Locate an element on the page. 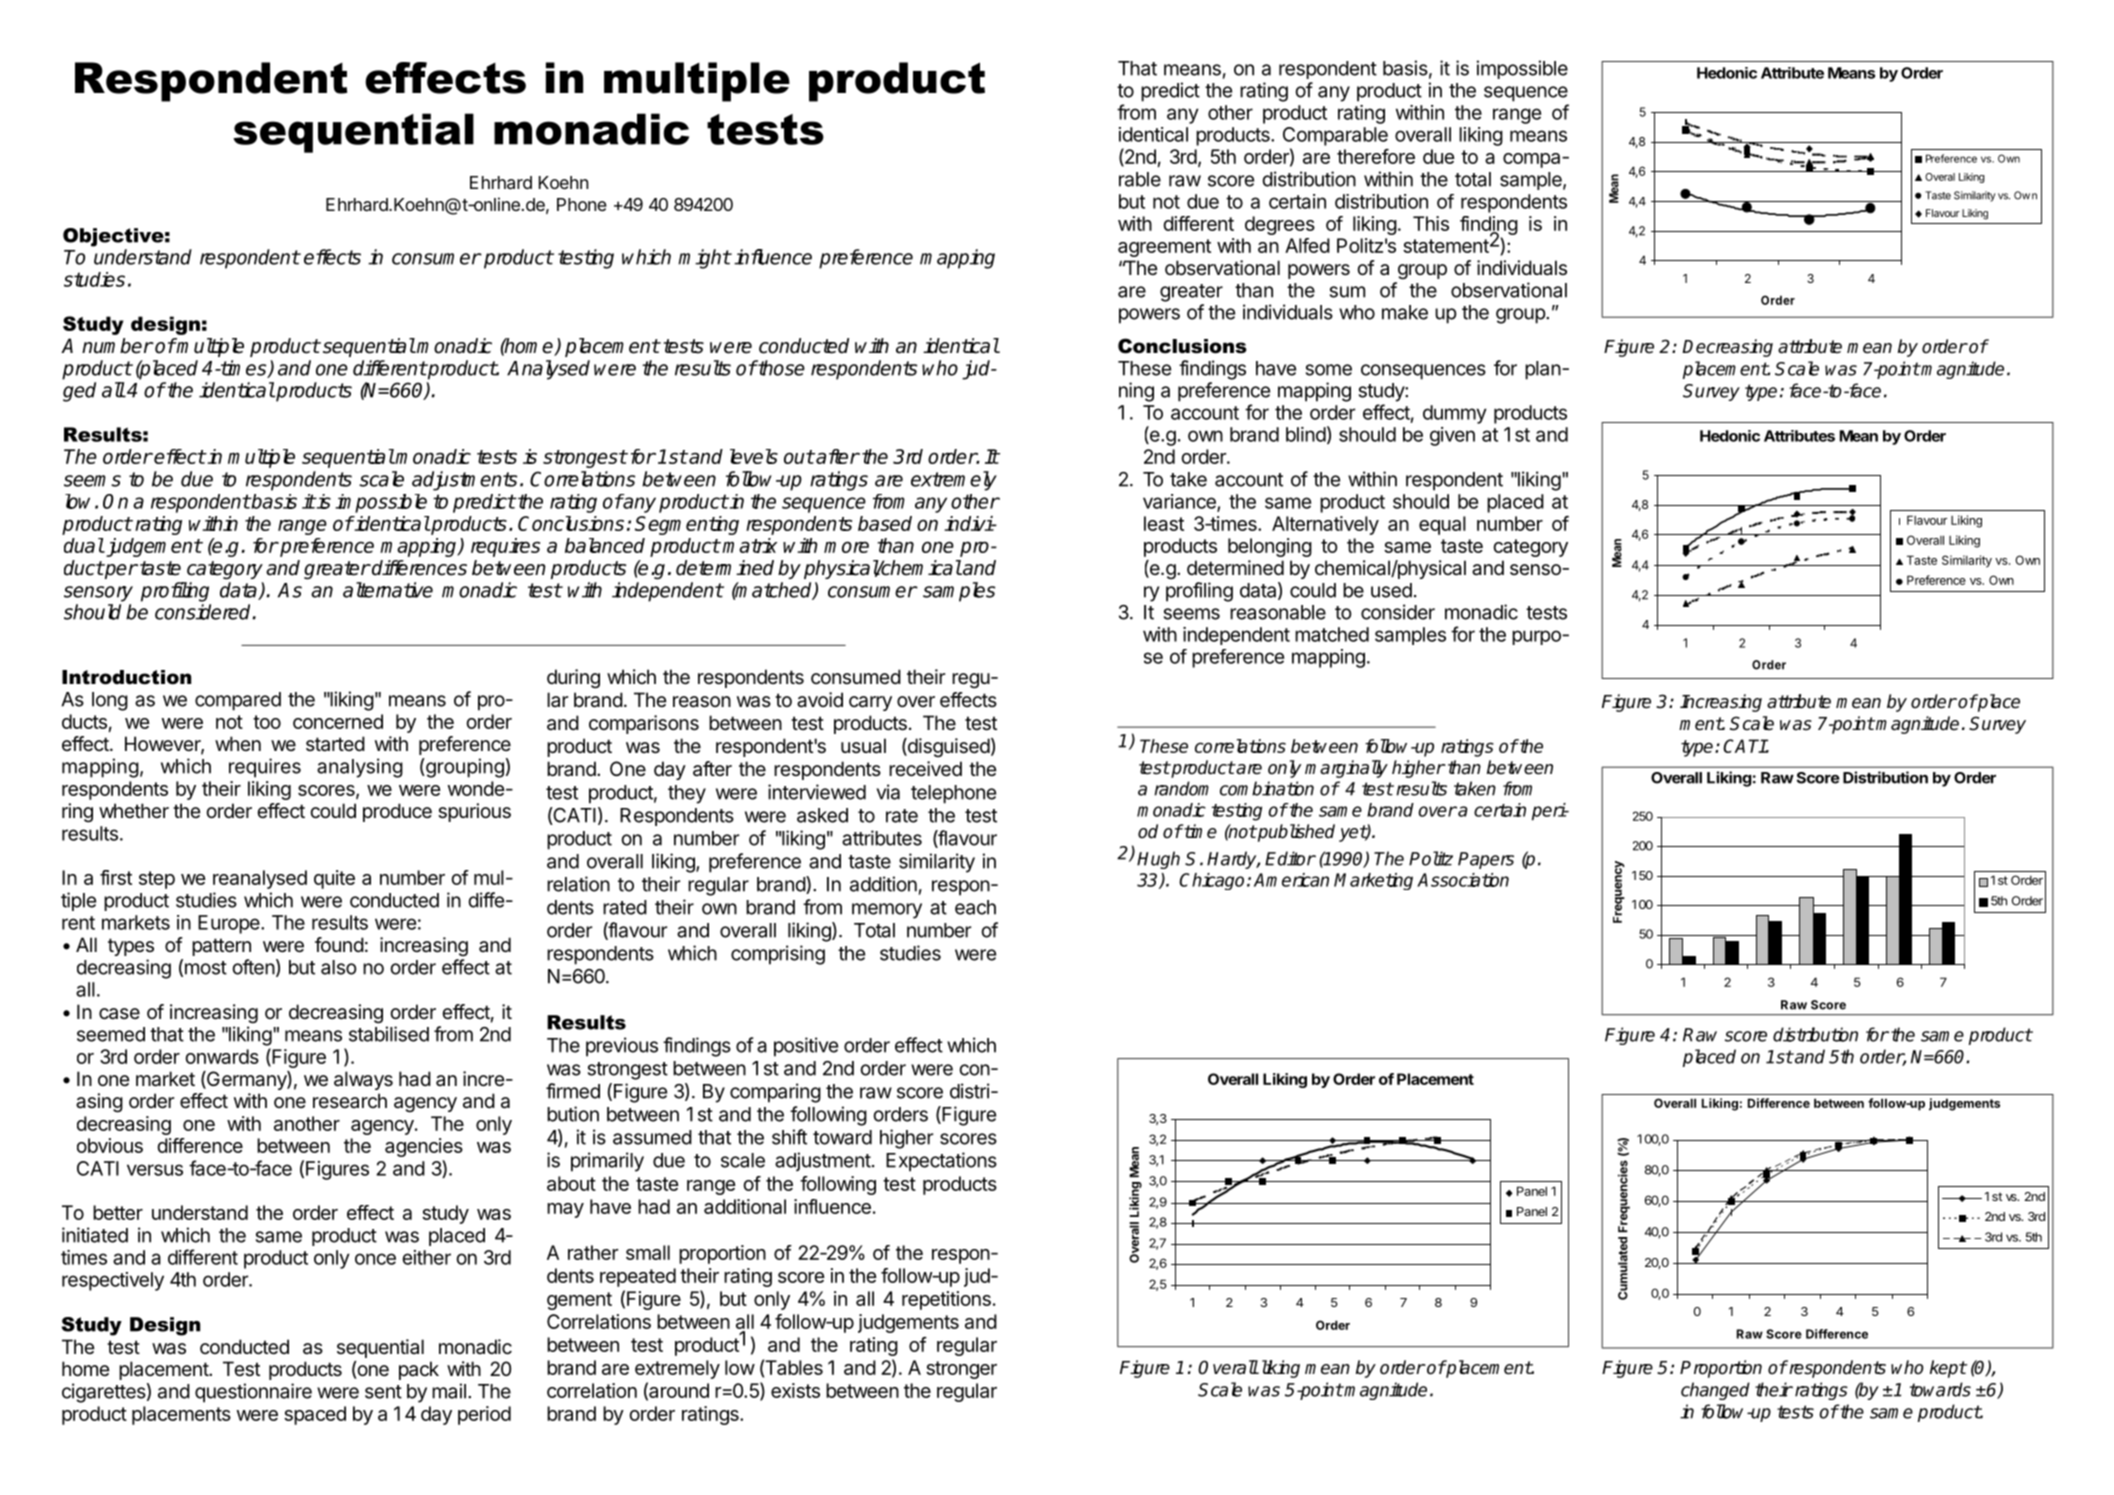 Image resolution: width=2114 pixels, height=1495 pixels. This is located at coordinates (1431, 223).
